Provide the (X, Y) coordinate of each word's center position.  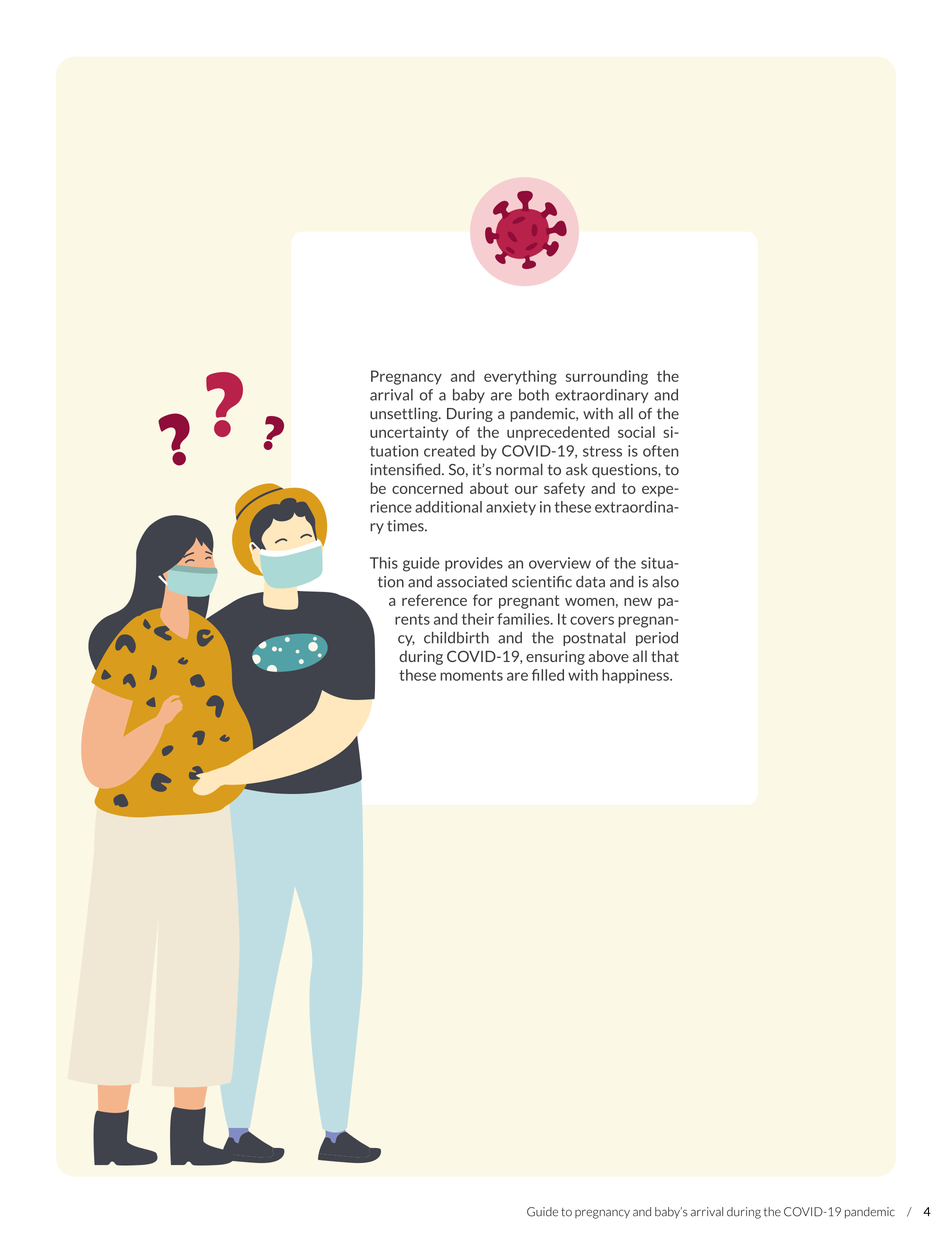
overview (560, 563)
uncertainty (409, 433)
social (636, 432)
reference (434, 600)
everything (520, 377)
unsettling (405, 414)
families (524, 619)
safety (564, 489)
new (638, 602)
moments (471, 675)
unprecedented (558, 433)
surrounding (607, 377)
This (384, 563)
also (665, 582)
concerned (427, 488)
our (526, 490)
